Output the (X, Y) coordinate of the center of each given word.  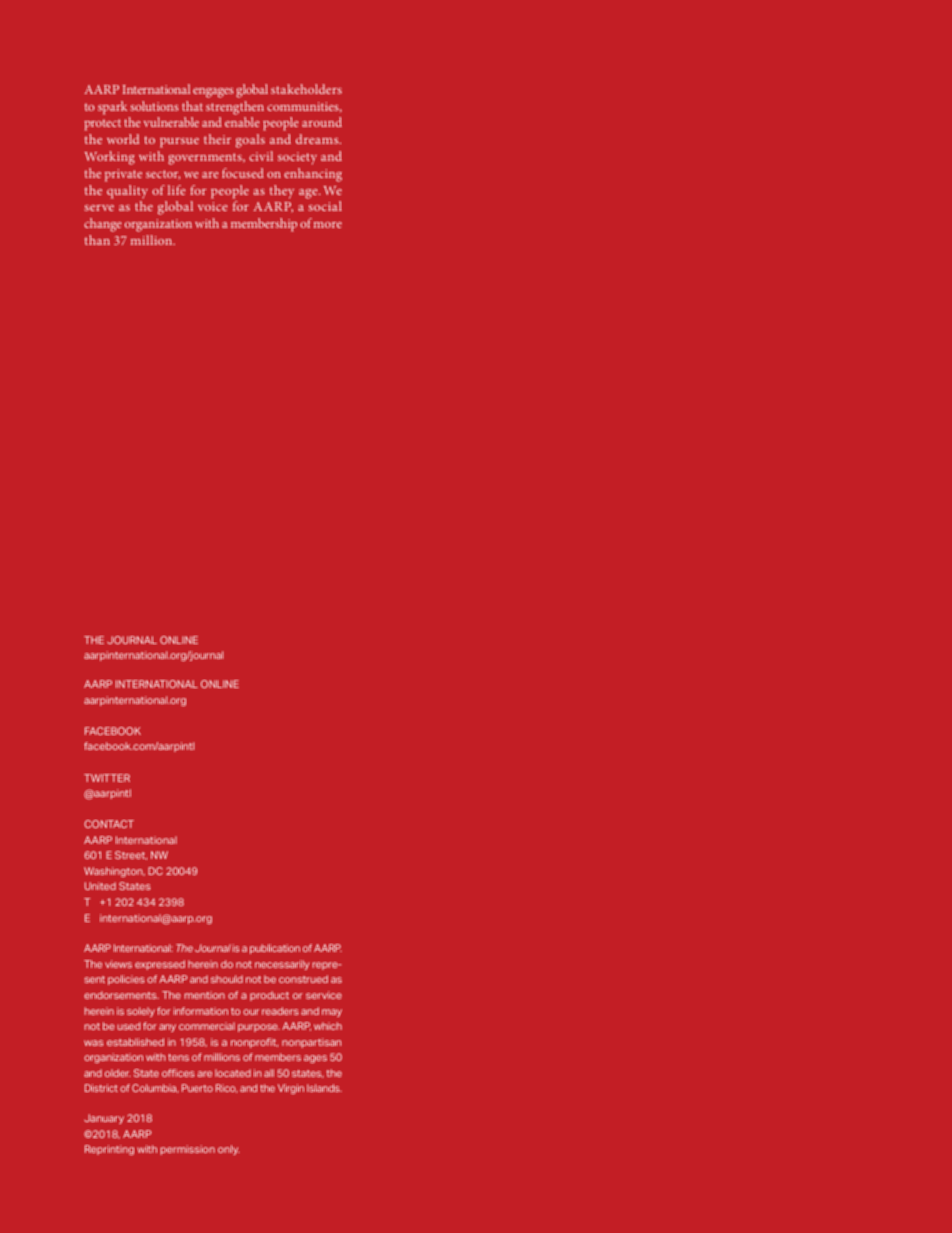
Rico (227, 1088)
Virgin (291, 1089)
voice (213, 206)
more (328, 225)
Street (131, 855)
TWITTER (107, 778)
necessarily (282, 965)
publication (275, 949)
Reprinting (109, 1150)
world (123, 139)
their (217, 139)
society (297, 158)
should (227, 979)
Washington (114, 872)
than (97, 240)
